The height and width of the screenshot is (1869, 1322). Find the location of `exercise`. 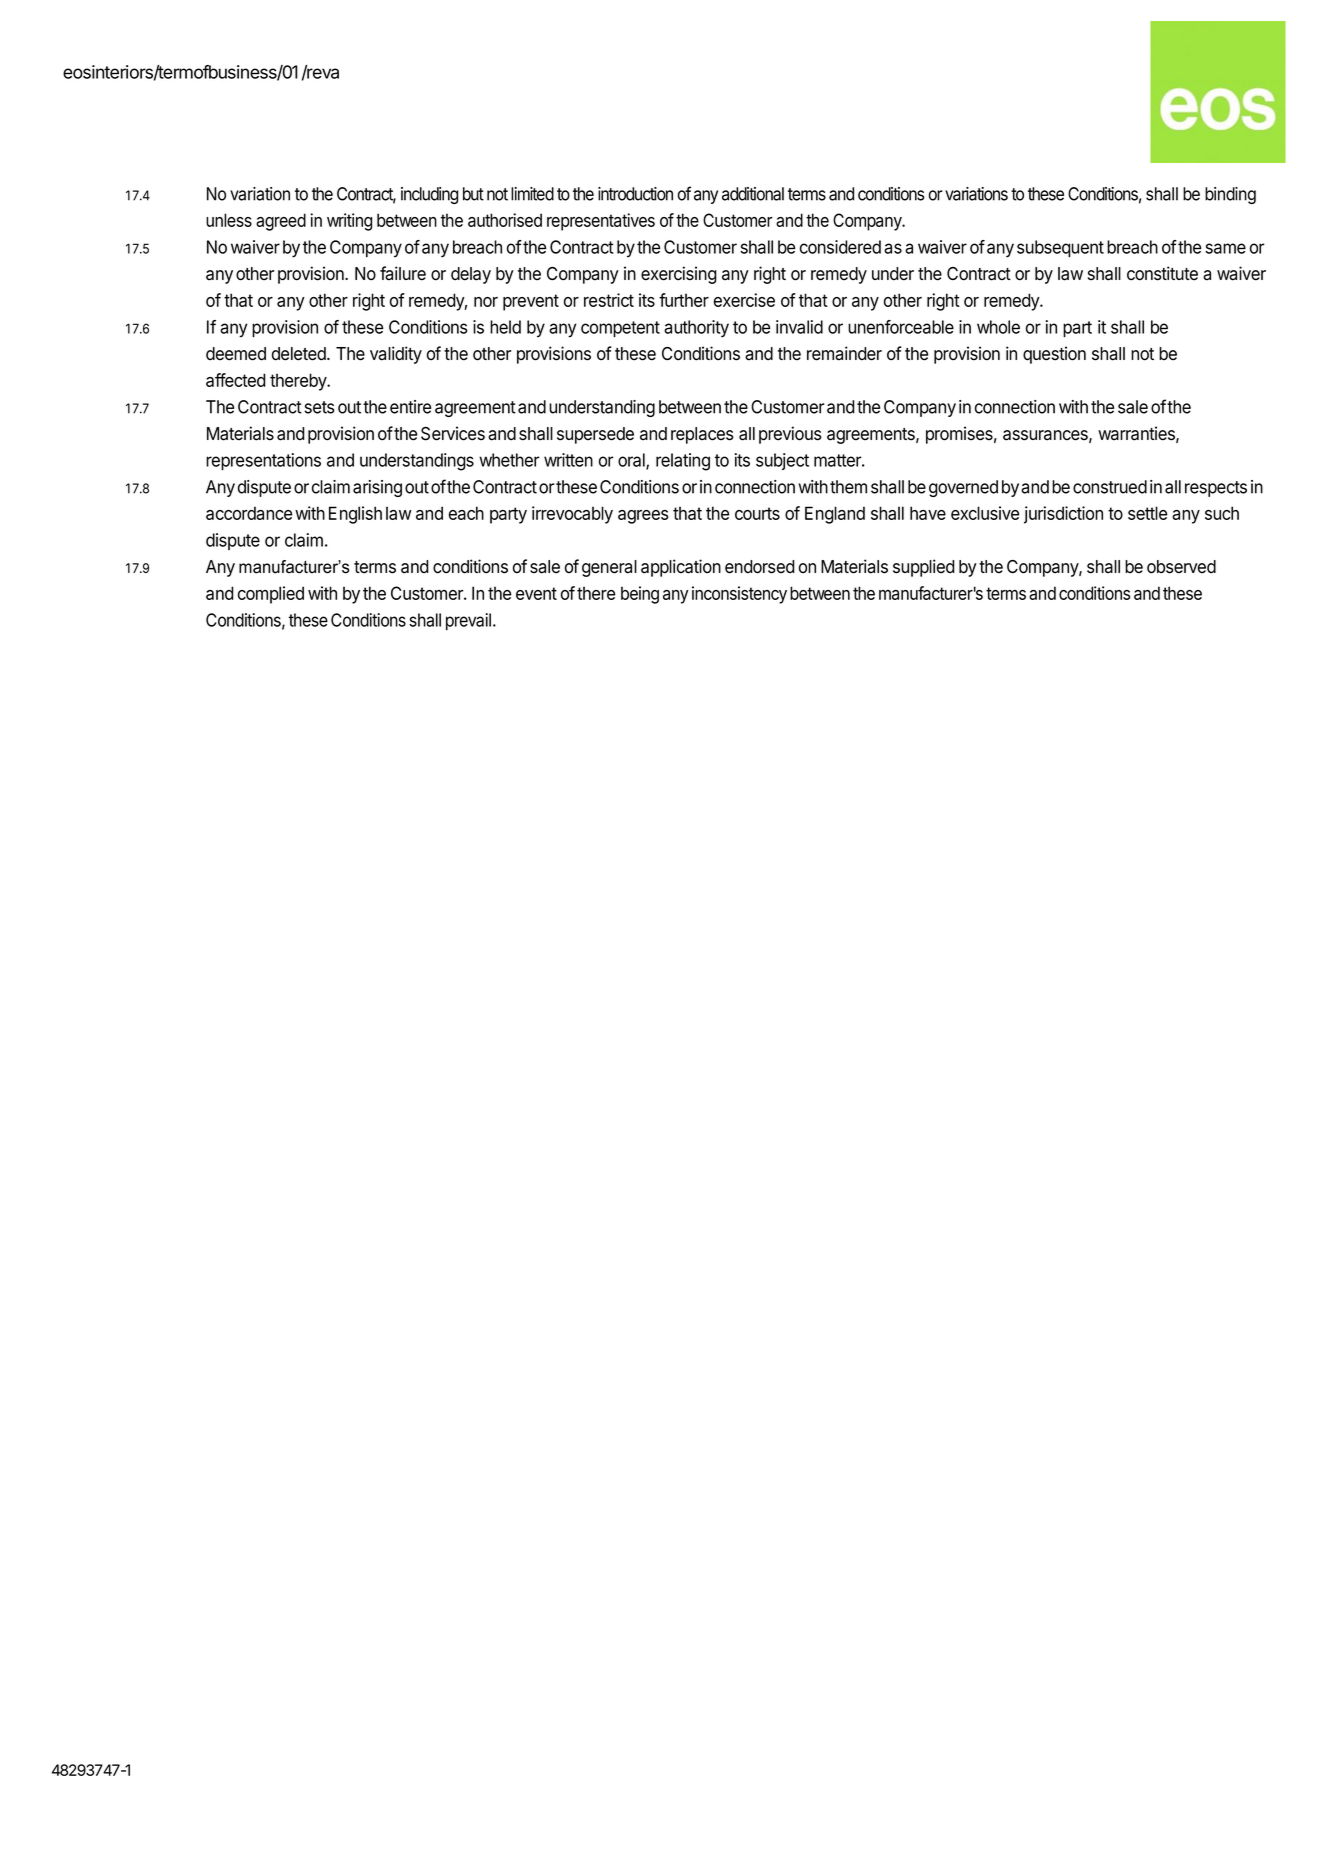

exercise is located at coordinates (744, 300).
